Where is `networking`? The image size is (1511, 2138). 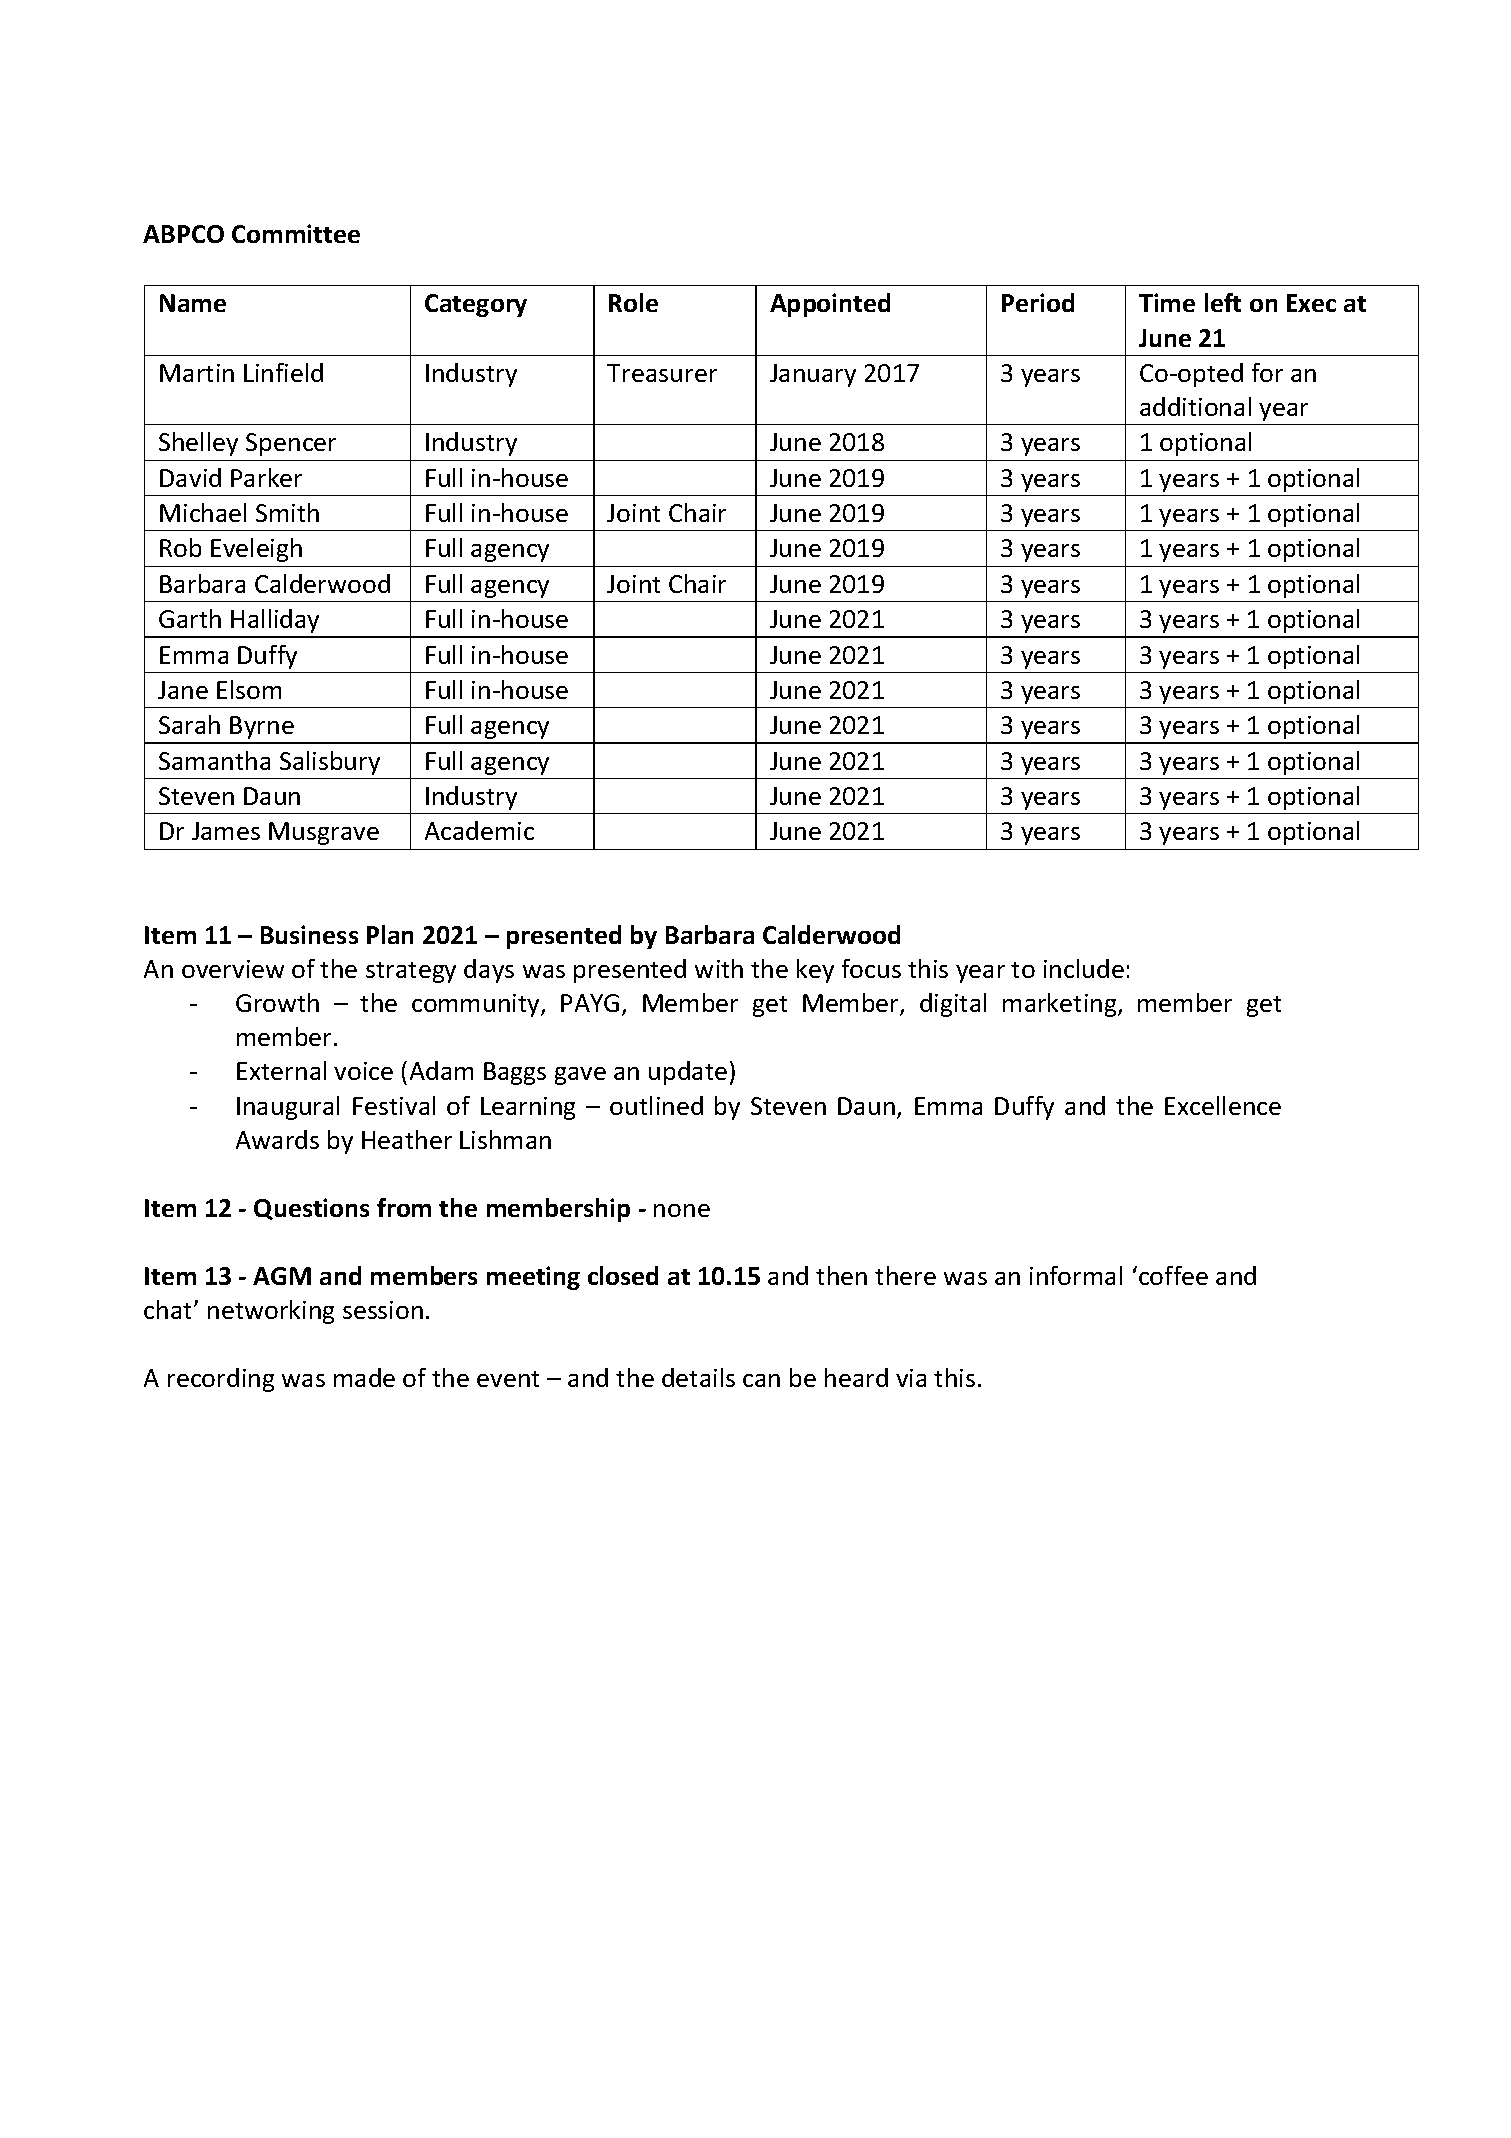
networking is located at coordinates (271, 1312).
